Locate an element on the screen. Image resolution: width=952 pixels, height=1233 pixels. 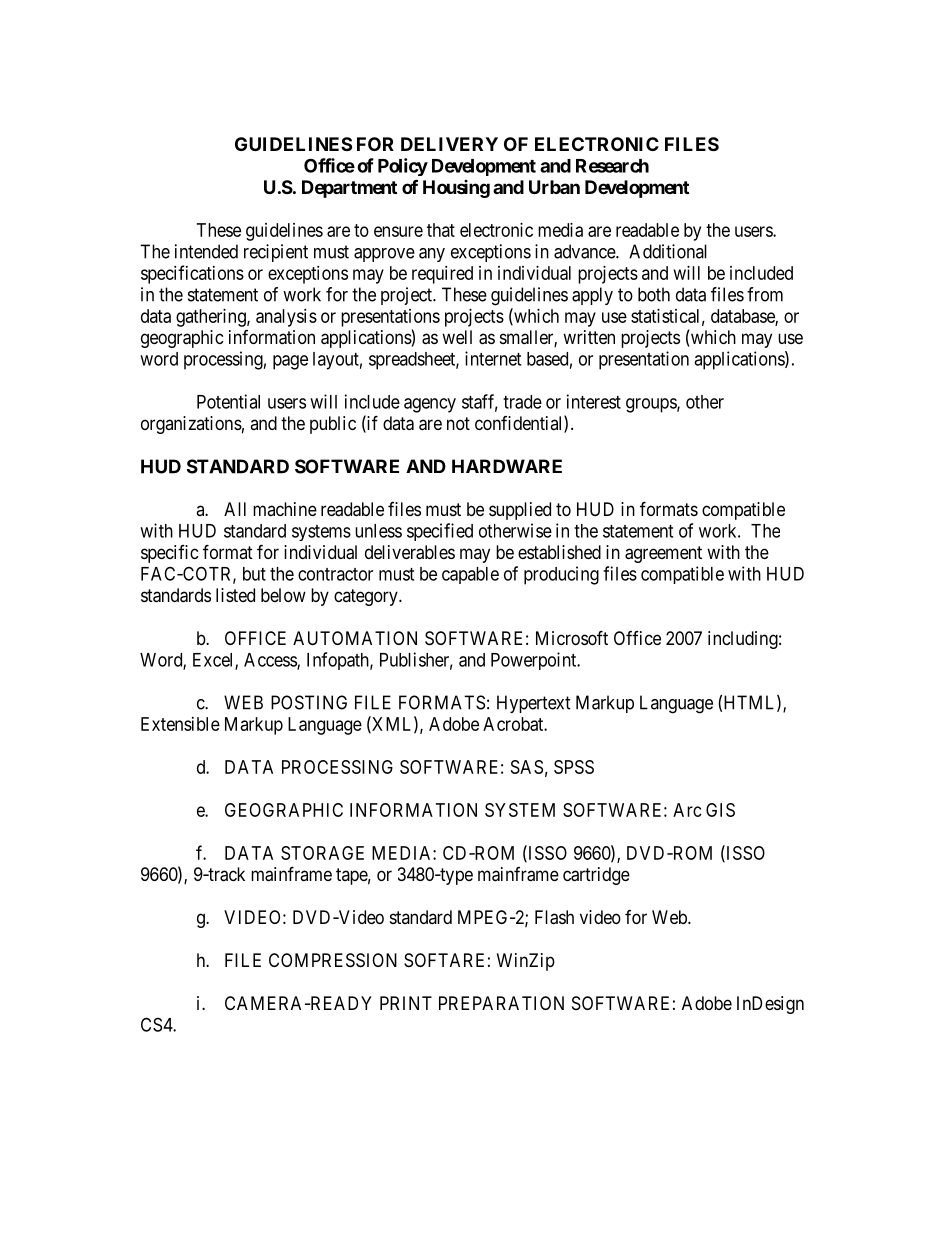
not is located at coordinates (458, 423).
